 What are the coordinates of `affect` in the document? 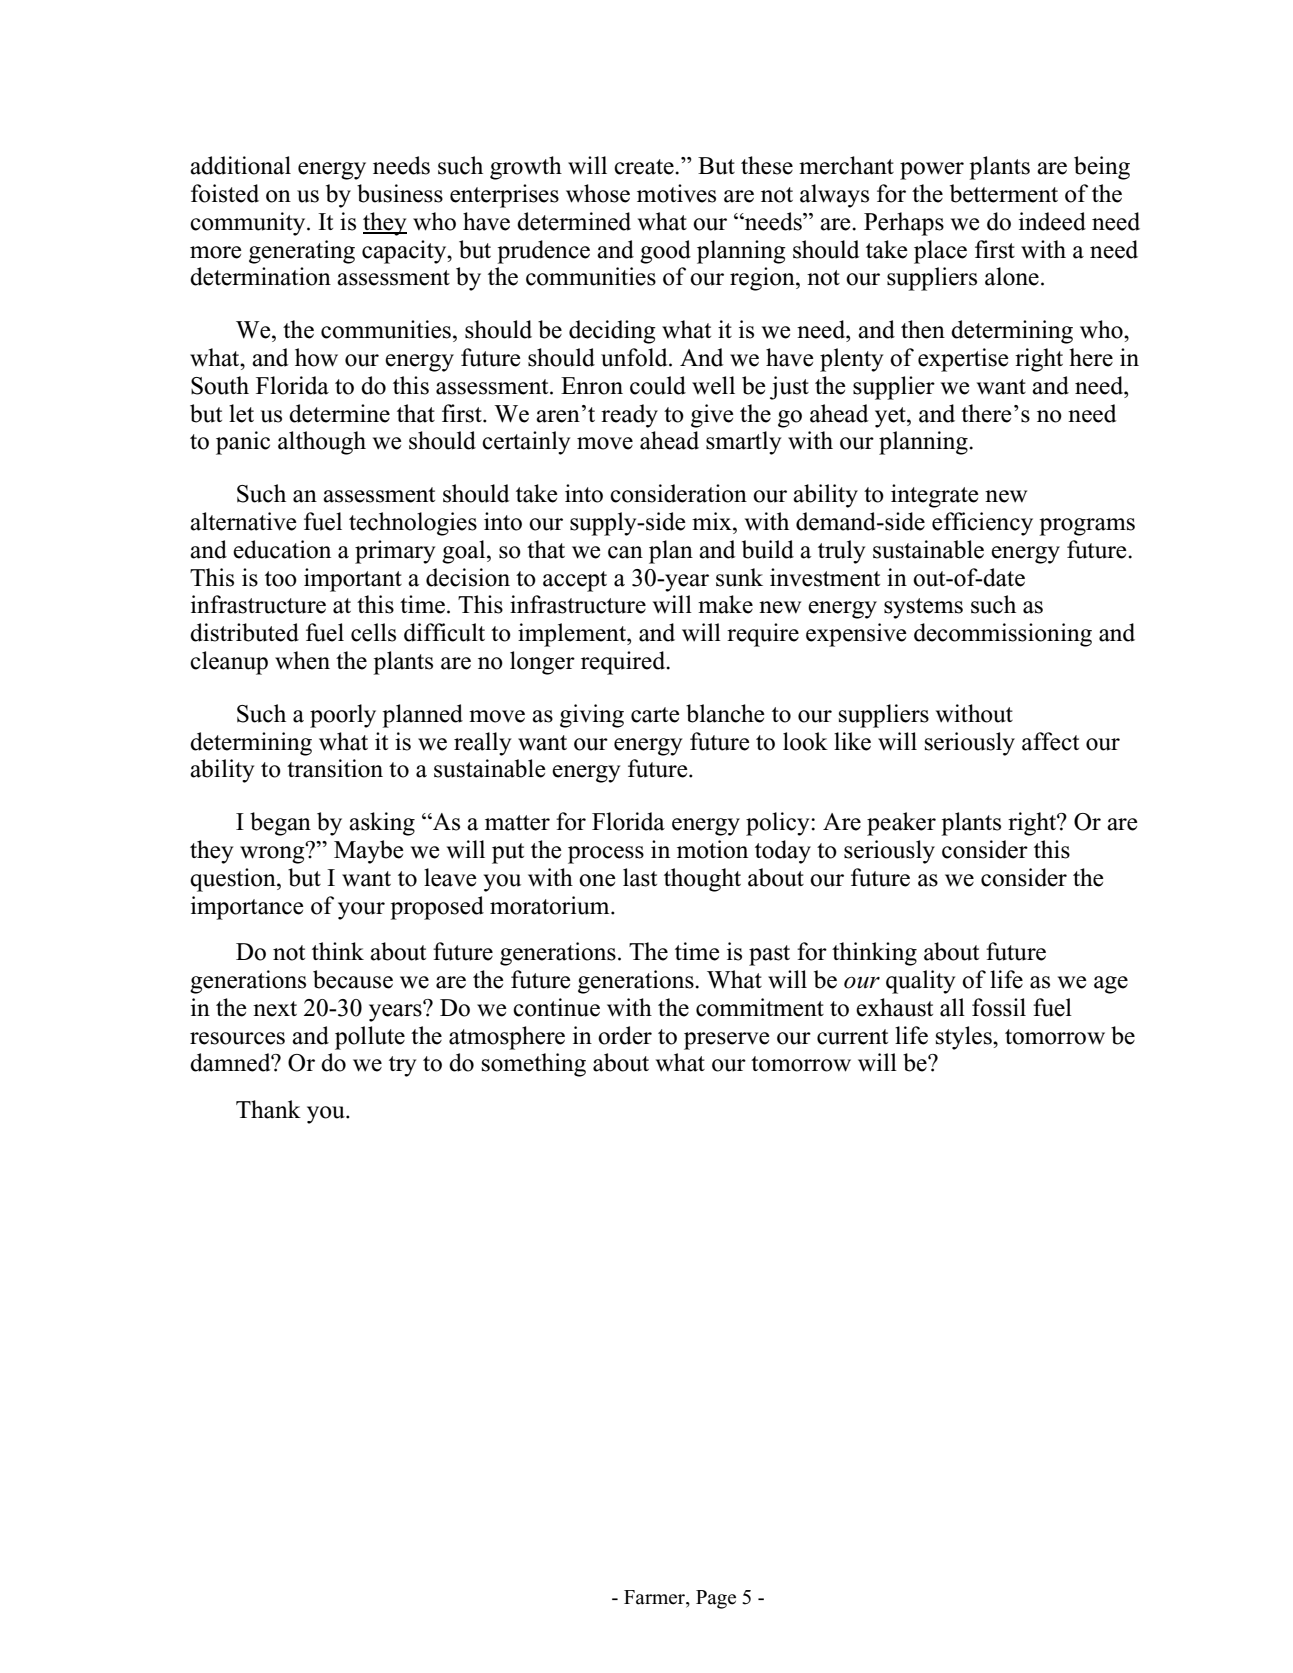 It's located at (1050, 741).
